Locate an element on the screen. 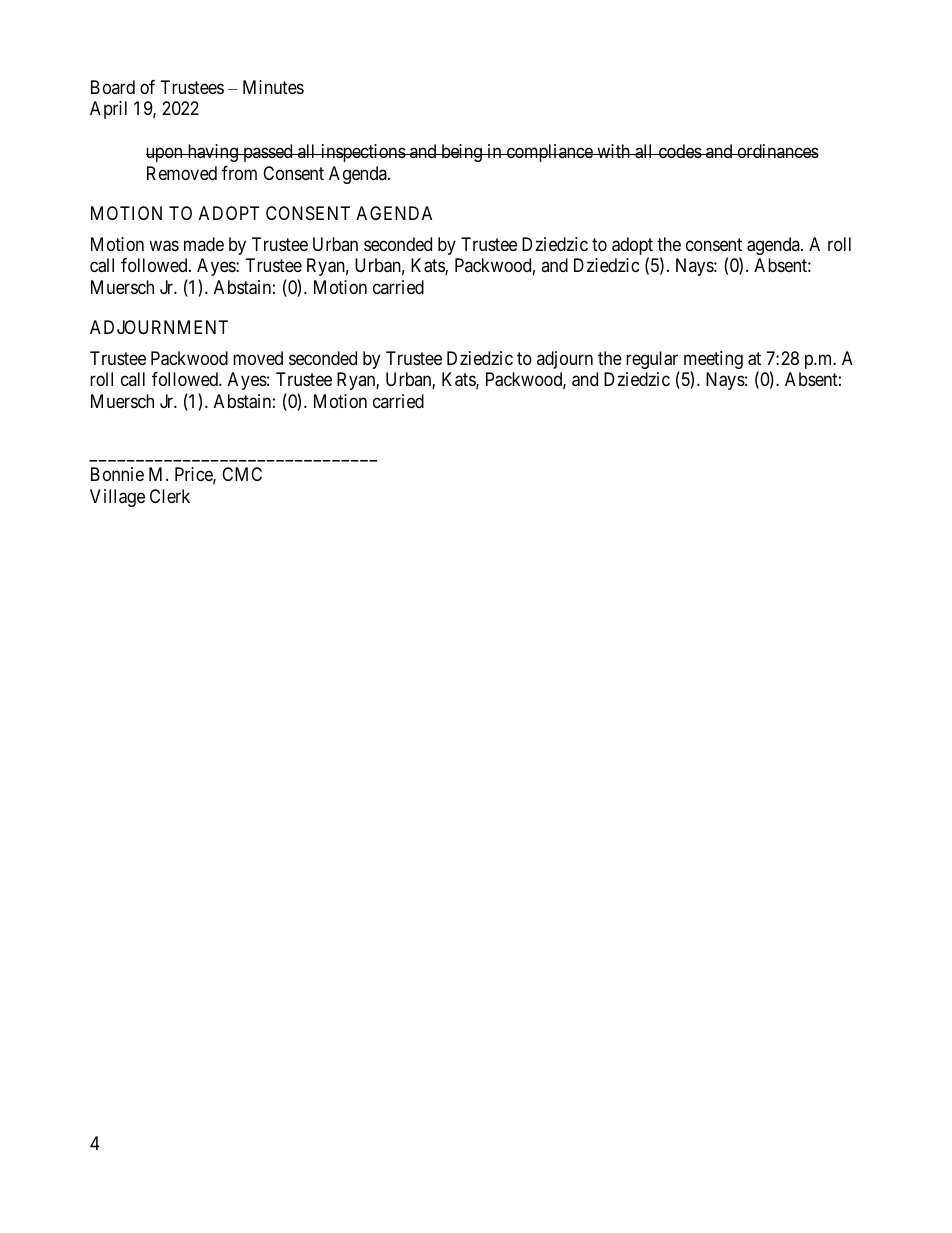 The width and height of the screenshot is (952, 1233). was is located at coordinates (164, 246).
